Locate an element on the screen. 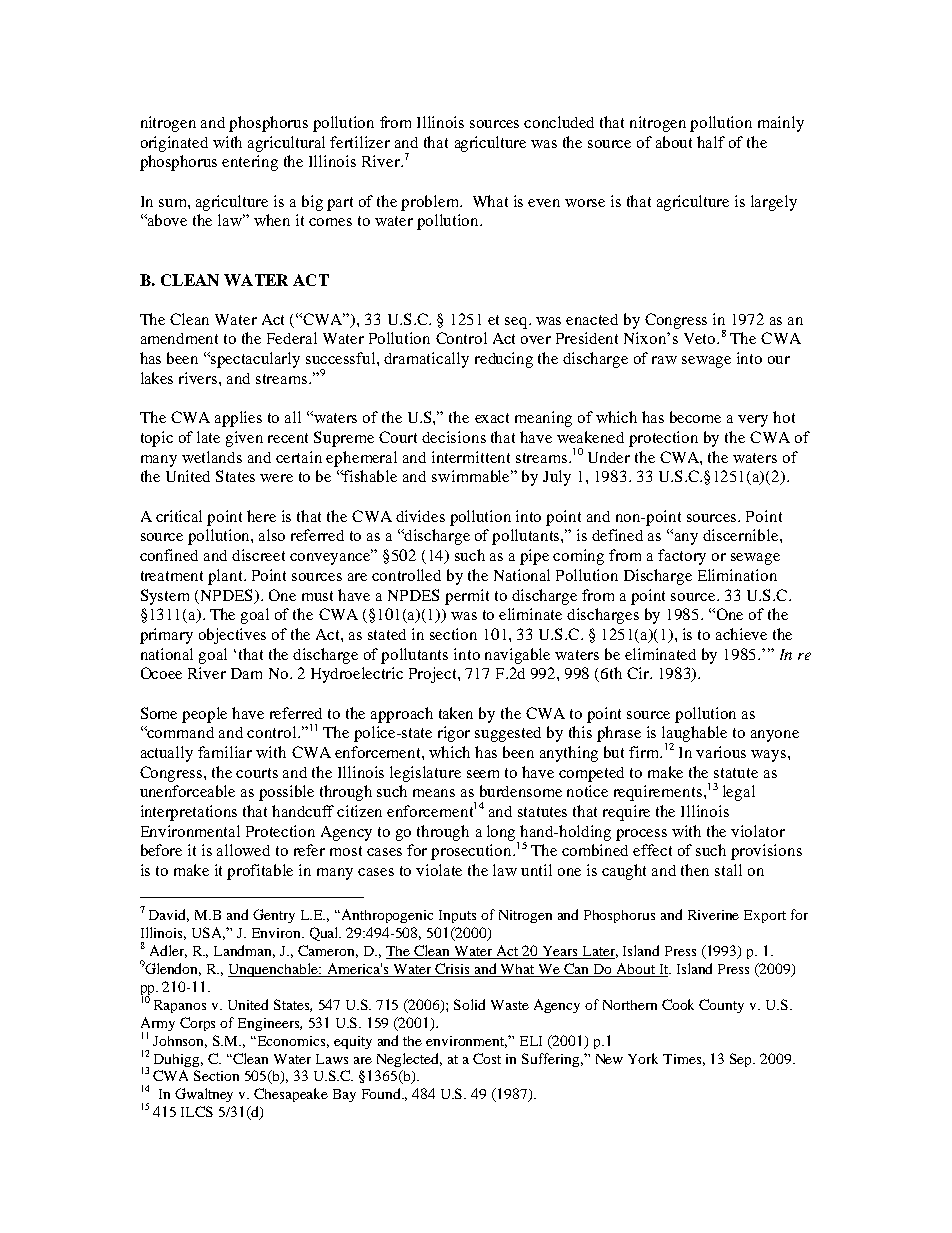 This screenshot has width=952, height=1233. ILCS is located at coordinates (197, 1111).
